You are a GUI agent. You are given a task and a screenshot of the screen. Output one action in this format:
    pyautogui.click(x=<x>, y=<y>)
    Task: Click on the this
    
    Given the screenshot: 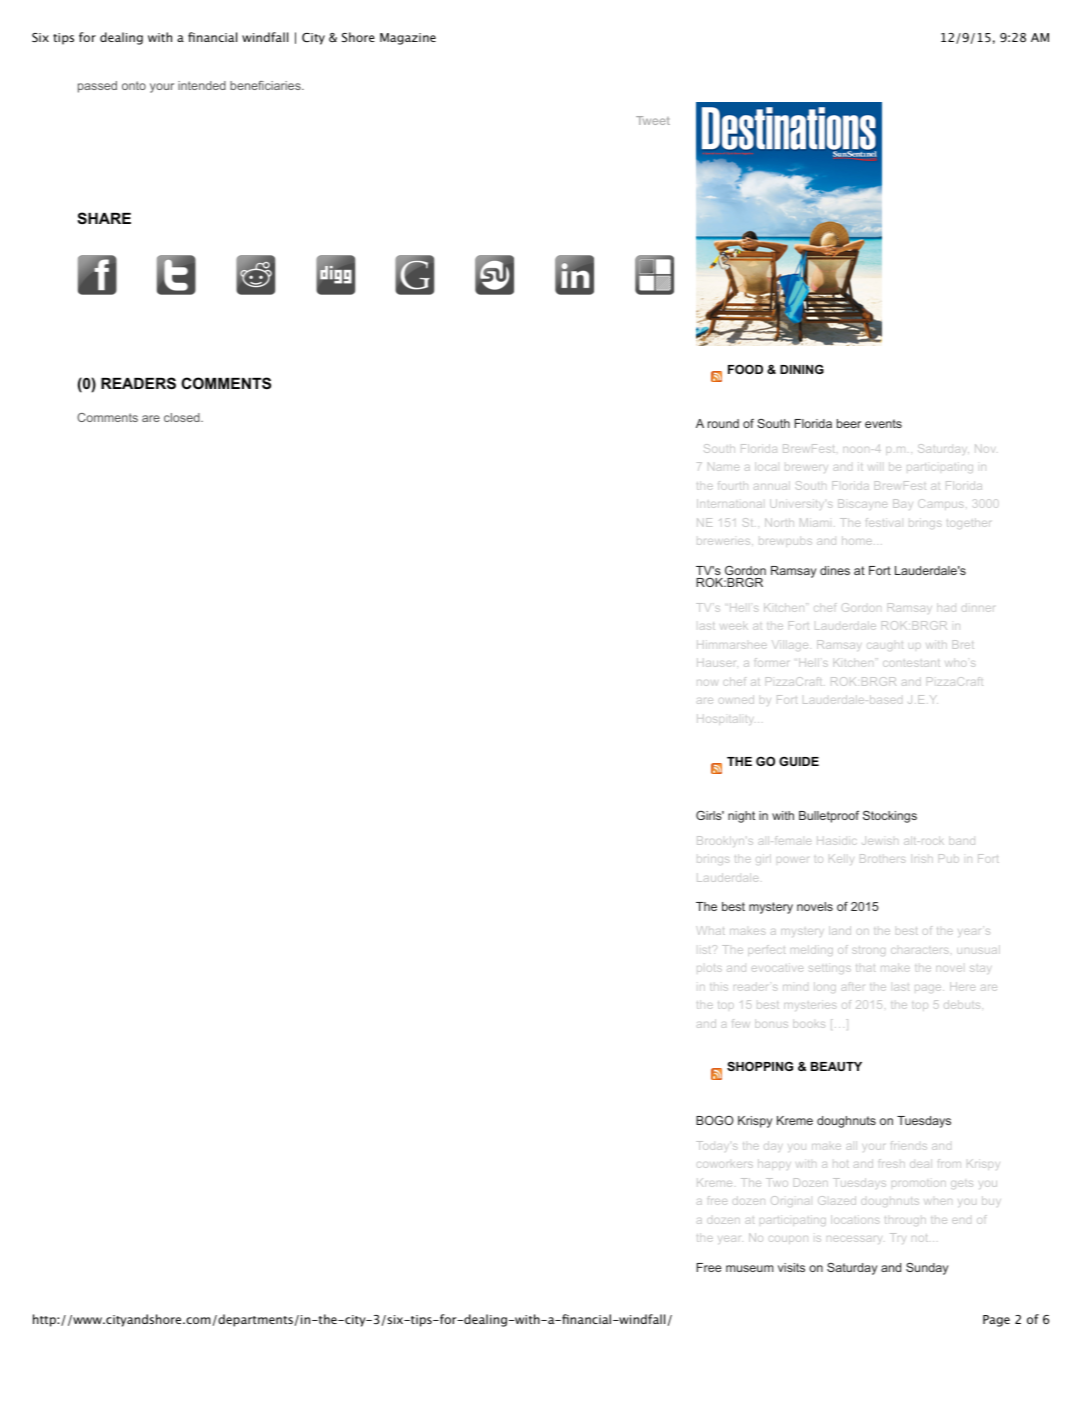 What is the action you would take?
    pyautogui.click(x=719, y=987)
